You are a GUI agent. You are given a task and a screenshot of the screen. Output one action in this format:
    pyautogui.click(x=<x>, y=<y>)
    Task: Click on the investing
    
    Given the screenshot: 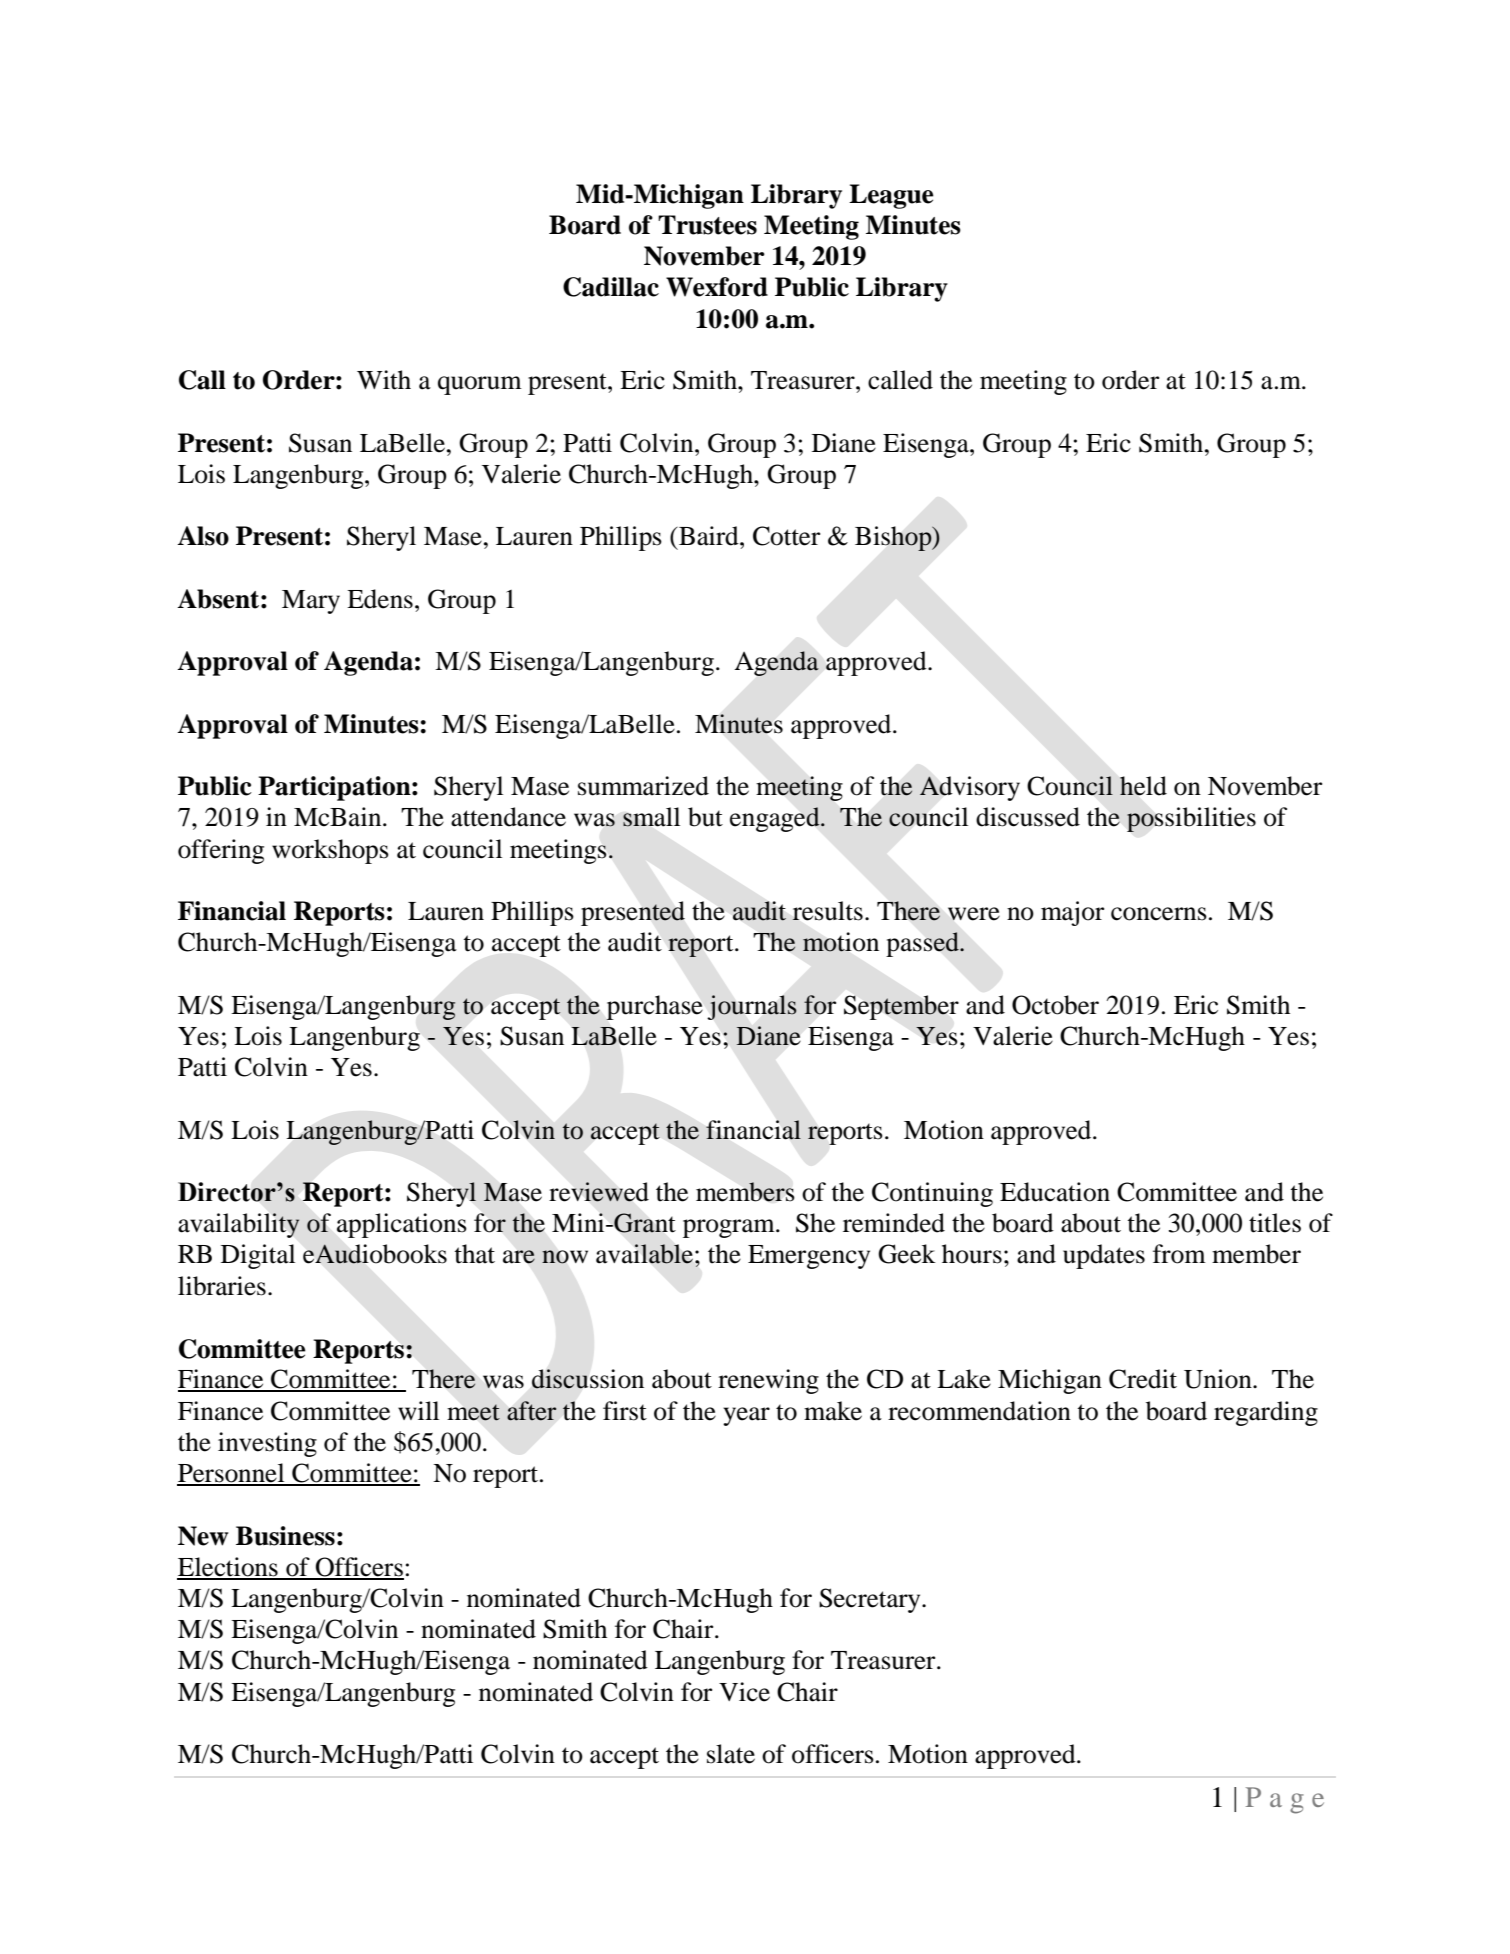 What is the action you would take?
    pyautogui.click(x=267, y=1444)
